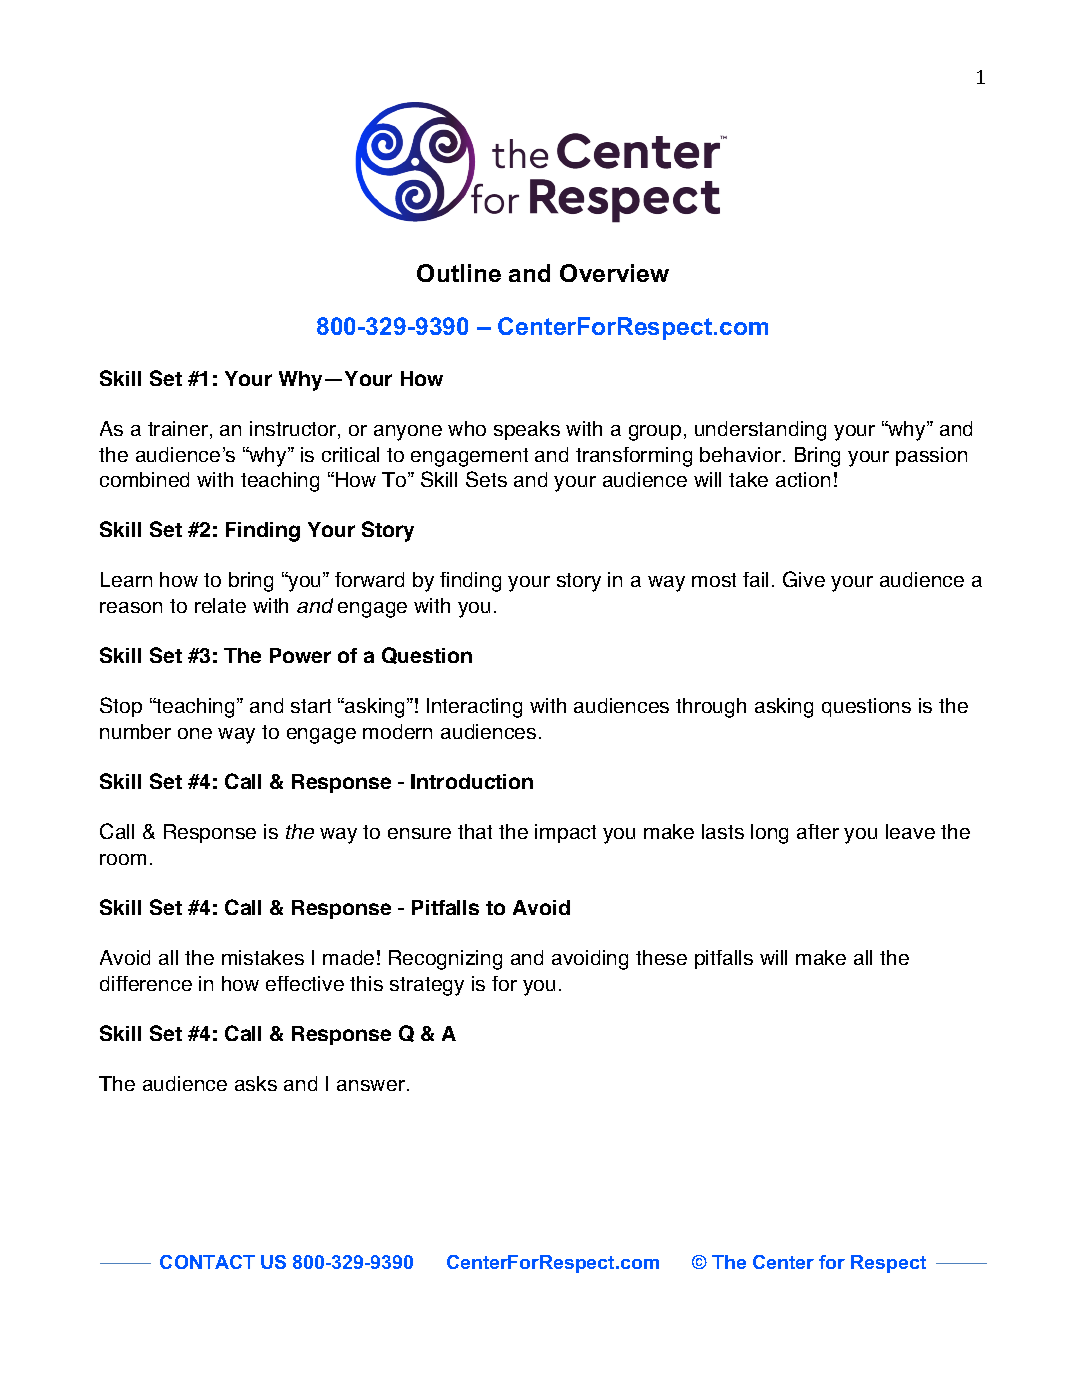 The image size is (1082, 1400). I want to click on Give, so click(804, 579).
